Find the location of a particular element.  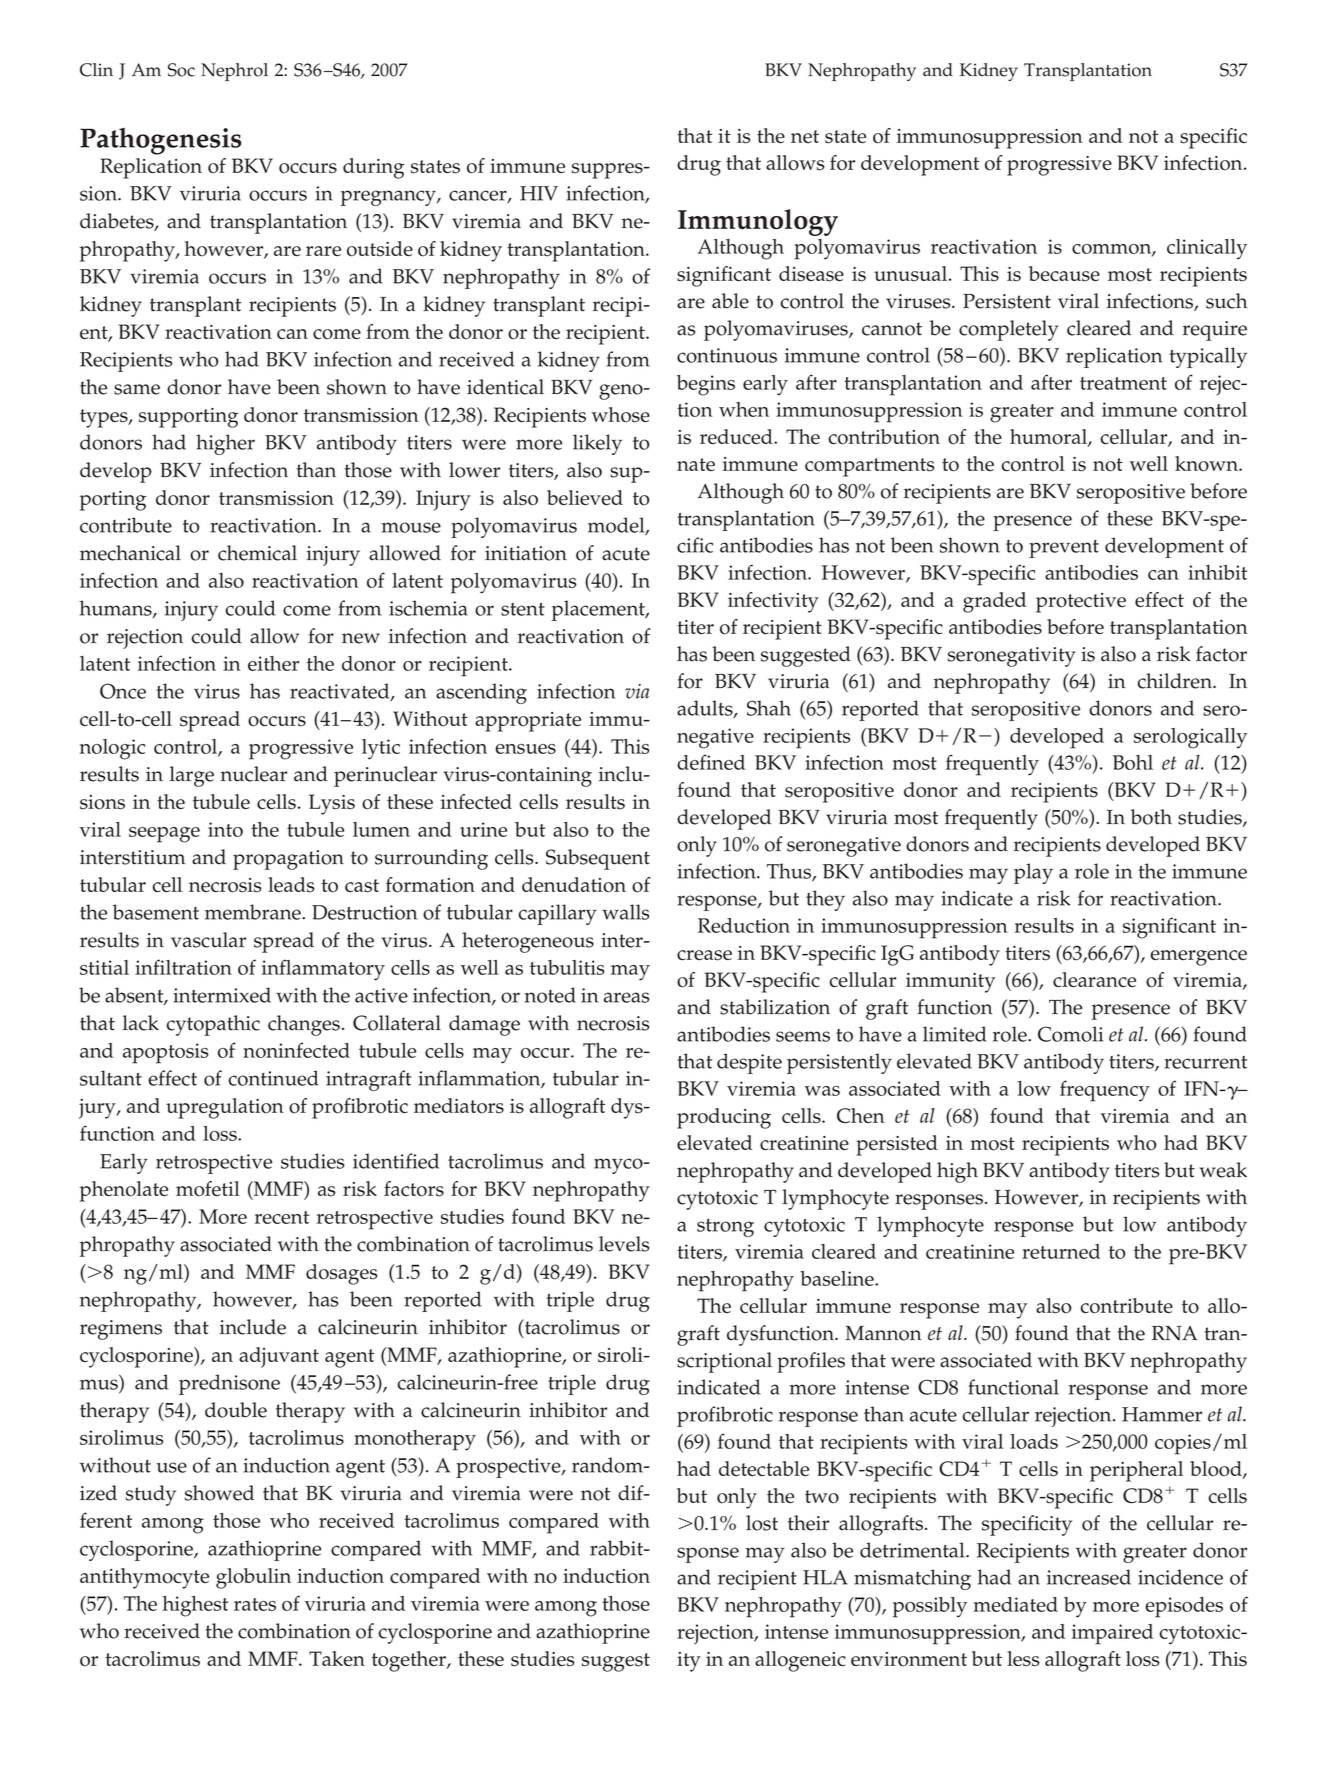

Pathogenesis is located at coordinates (161, 141).
